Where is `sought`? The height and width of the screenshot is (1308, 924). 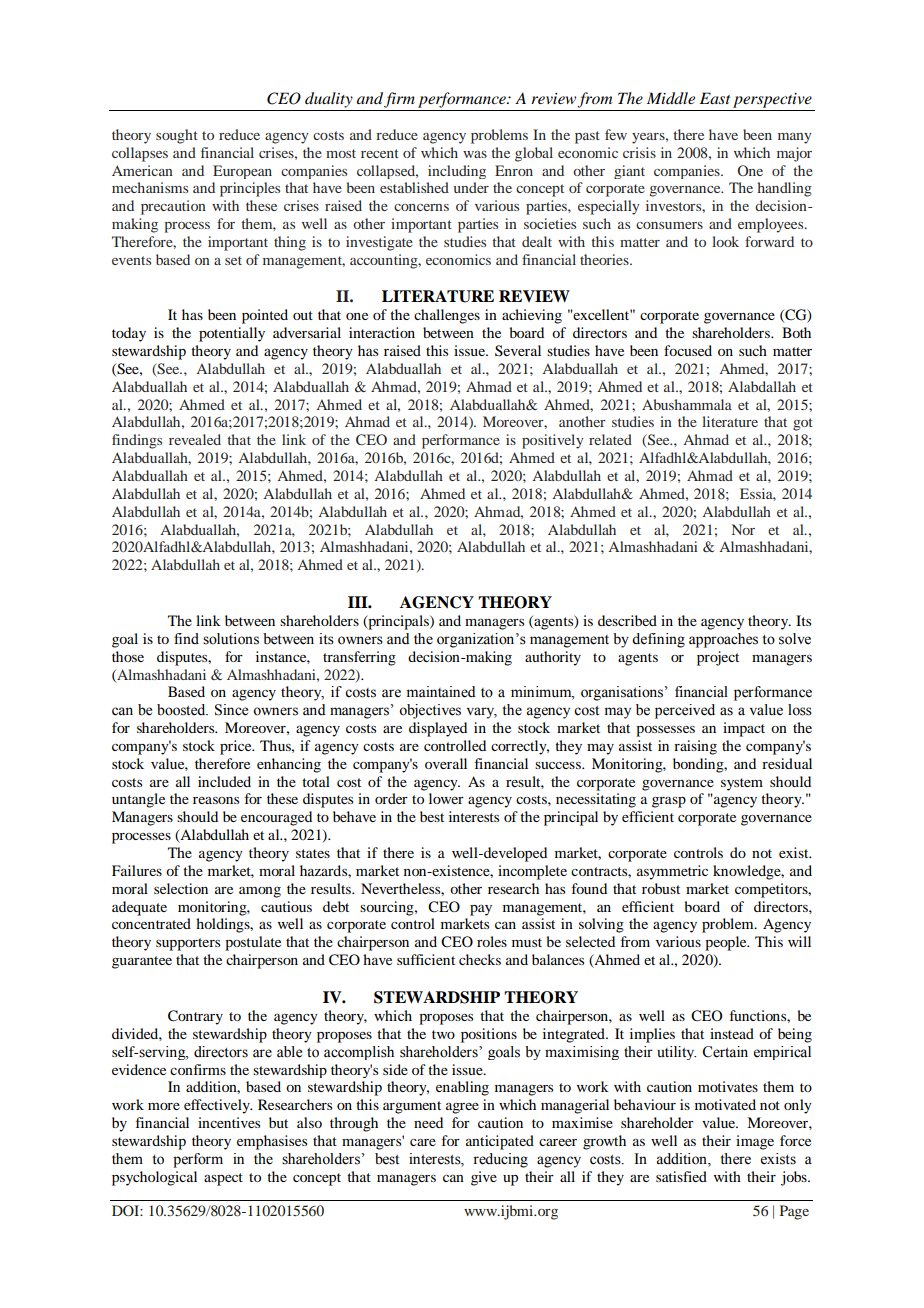
sought is located at coordinates (177, 136).
